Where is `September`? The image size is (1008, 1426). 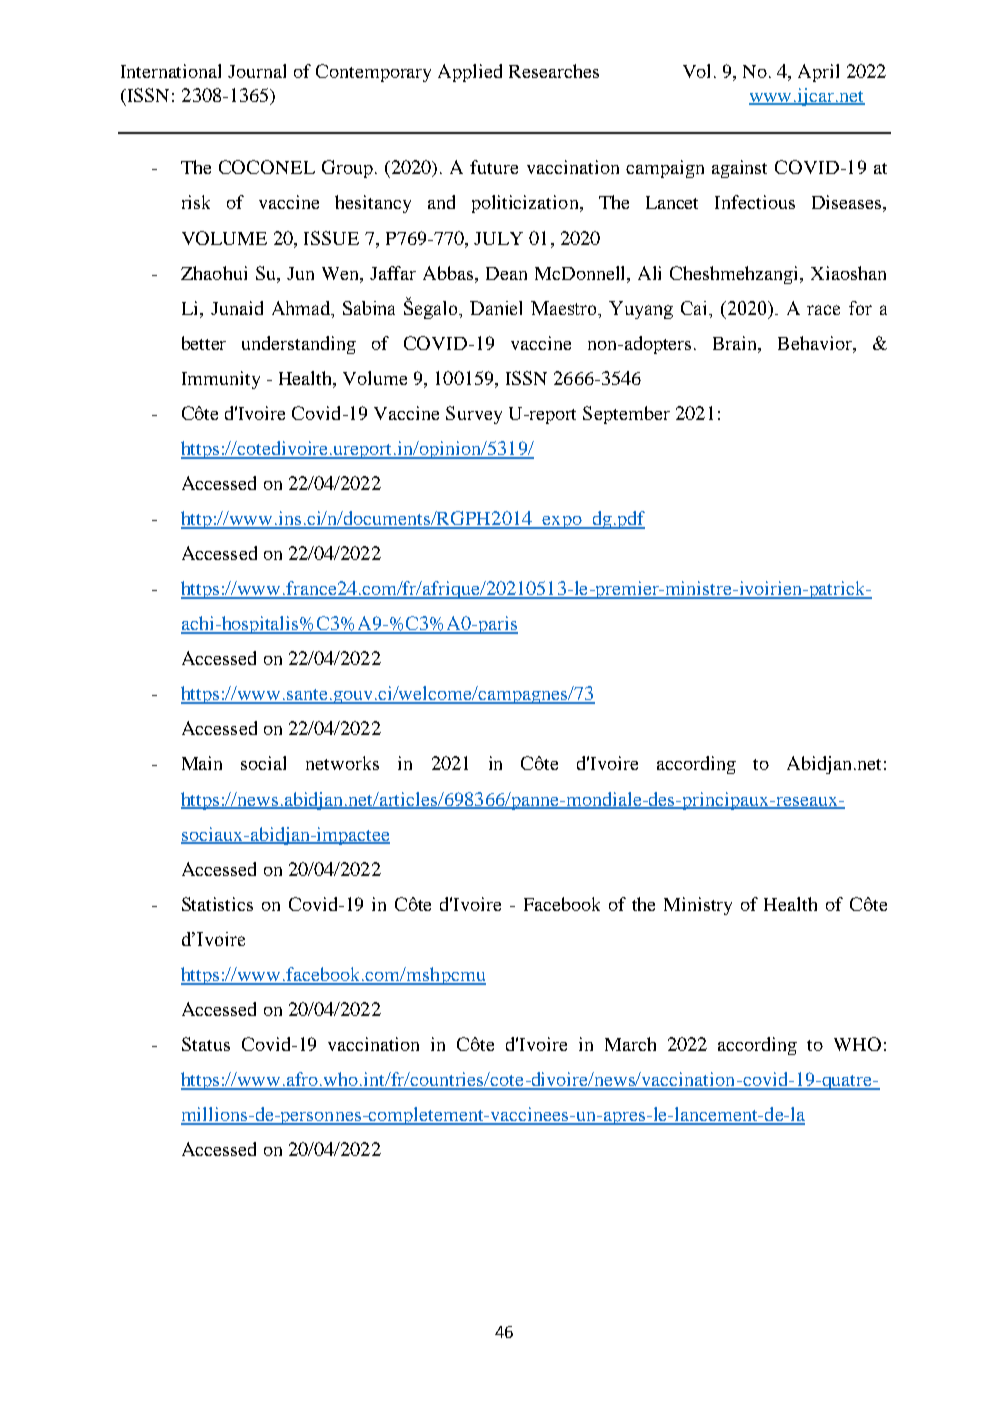
September is located at coordinates (626, 415).
